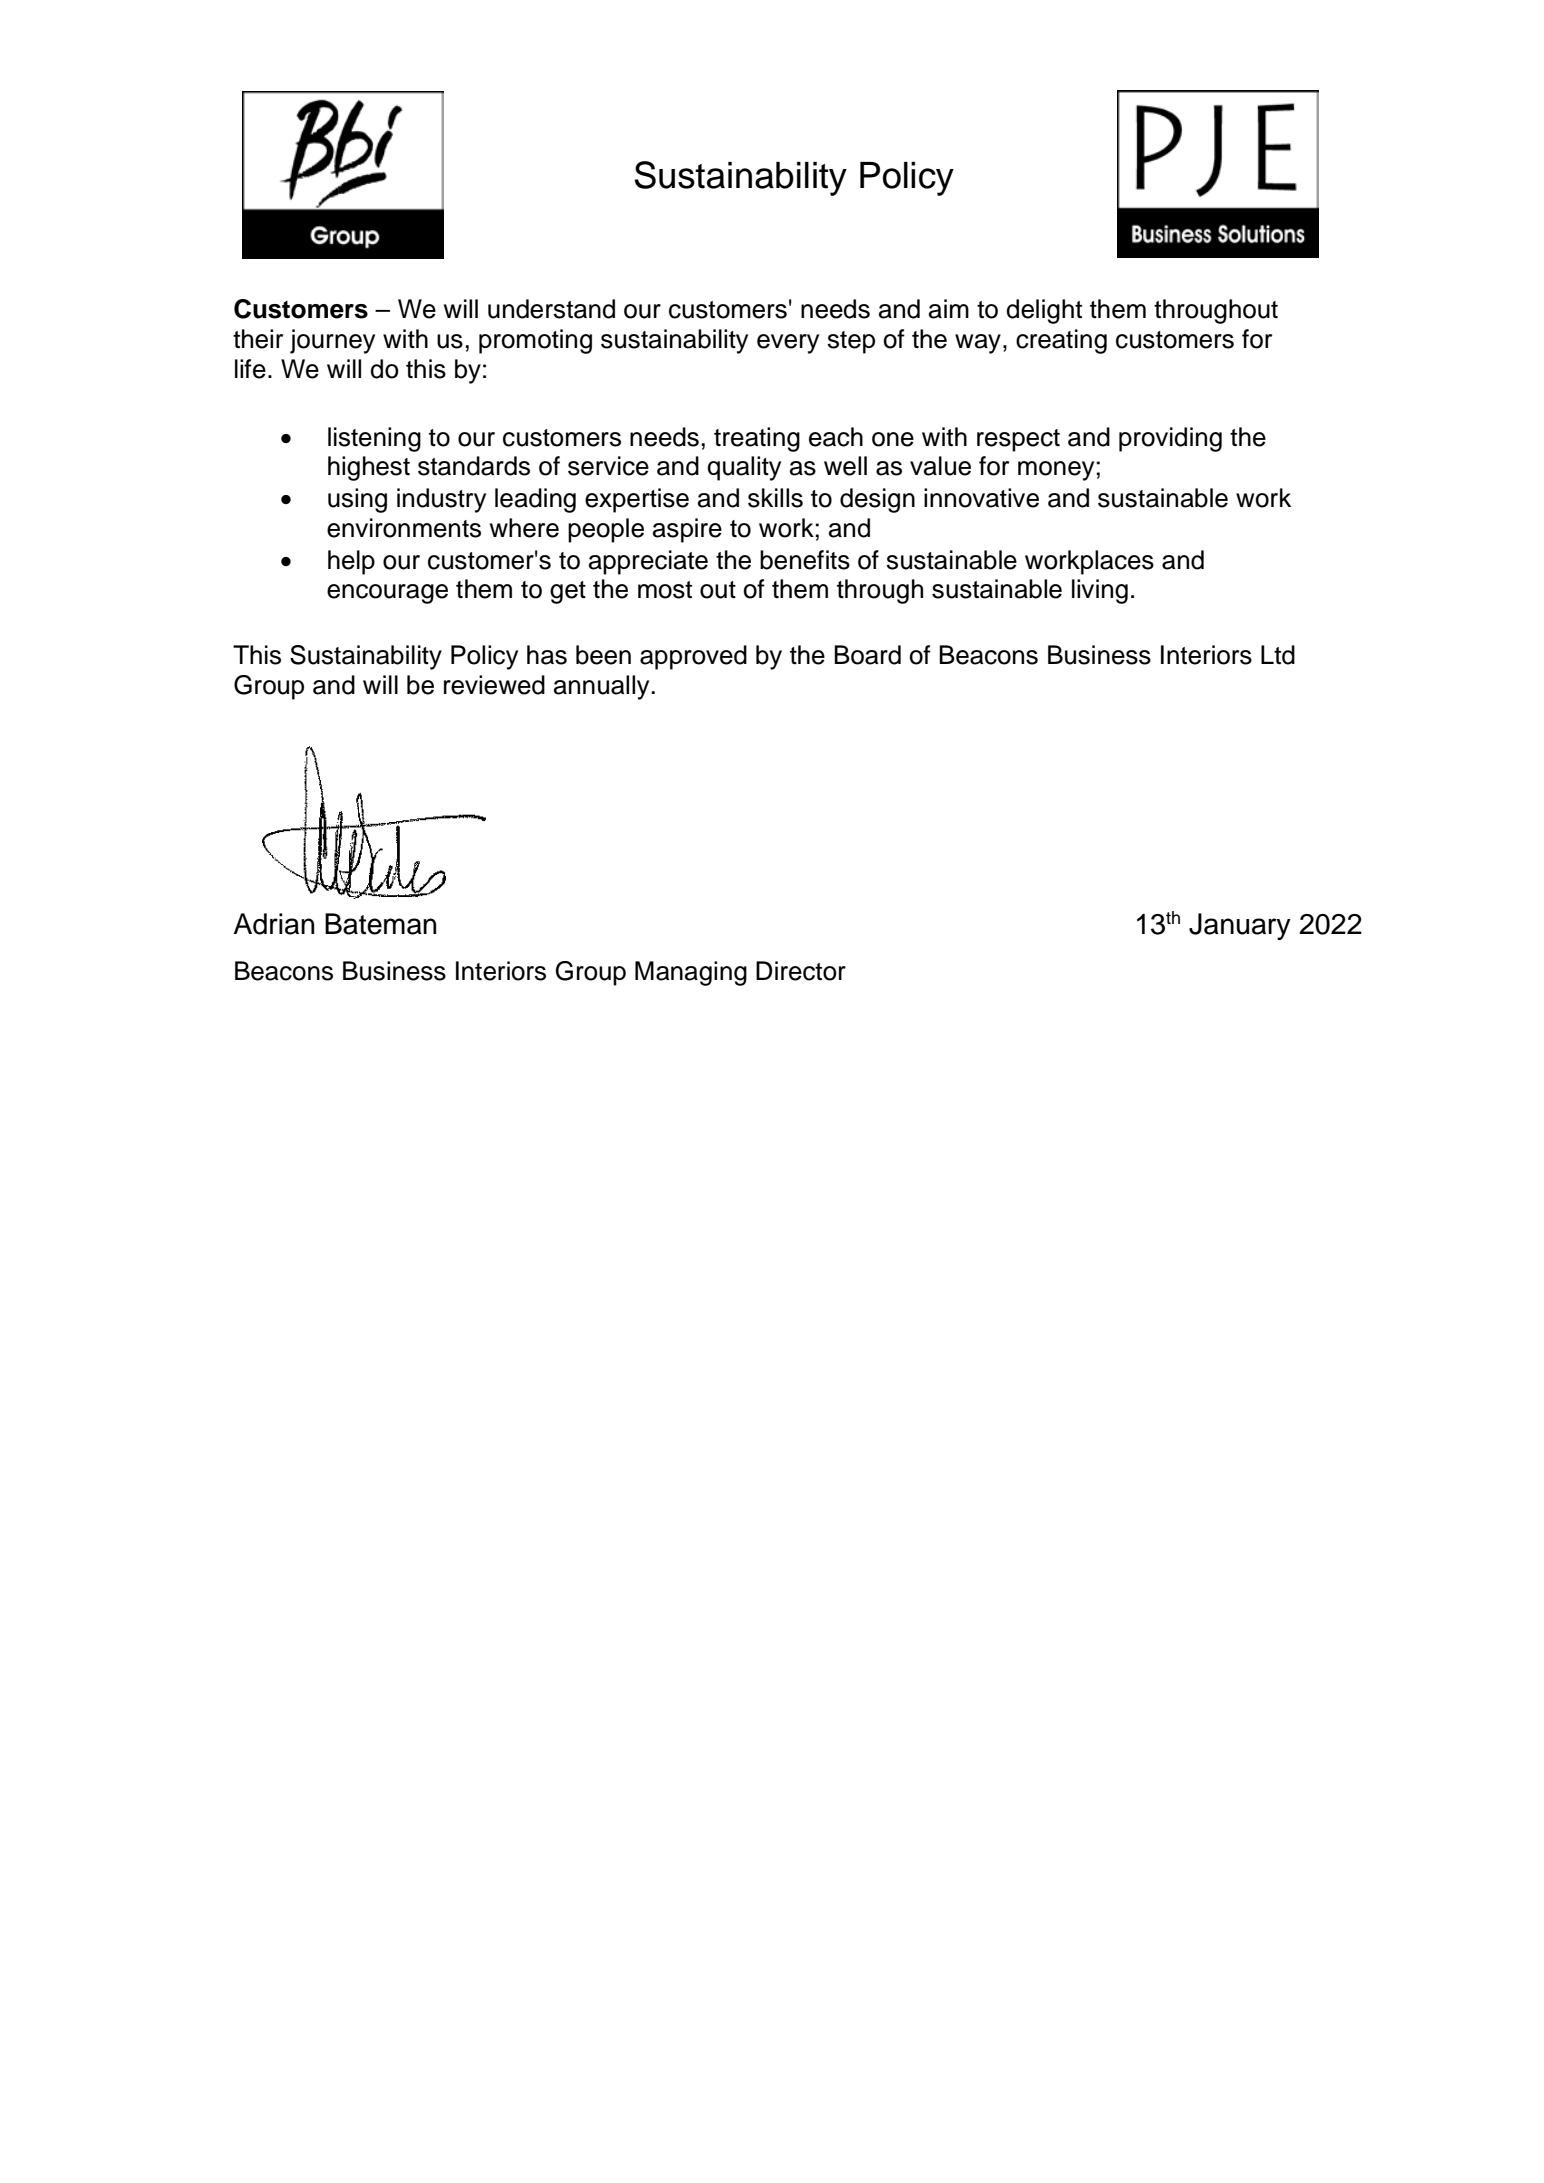  I want to click on creating, so click(1061, 341).
